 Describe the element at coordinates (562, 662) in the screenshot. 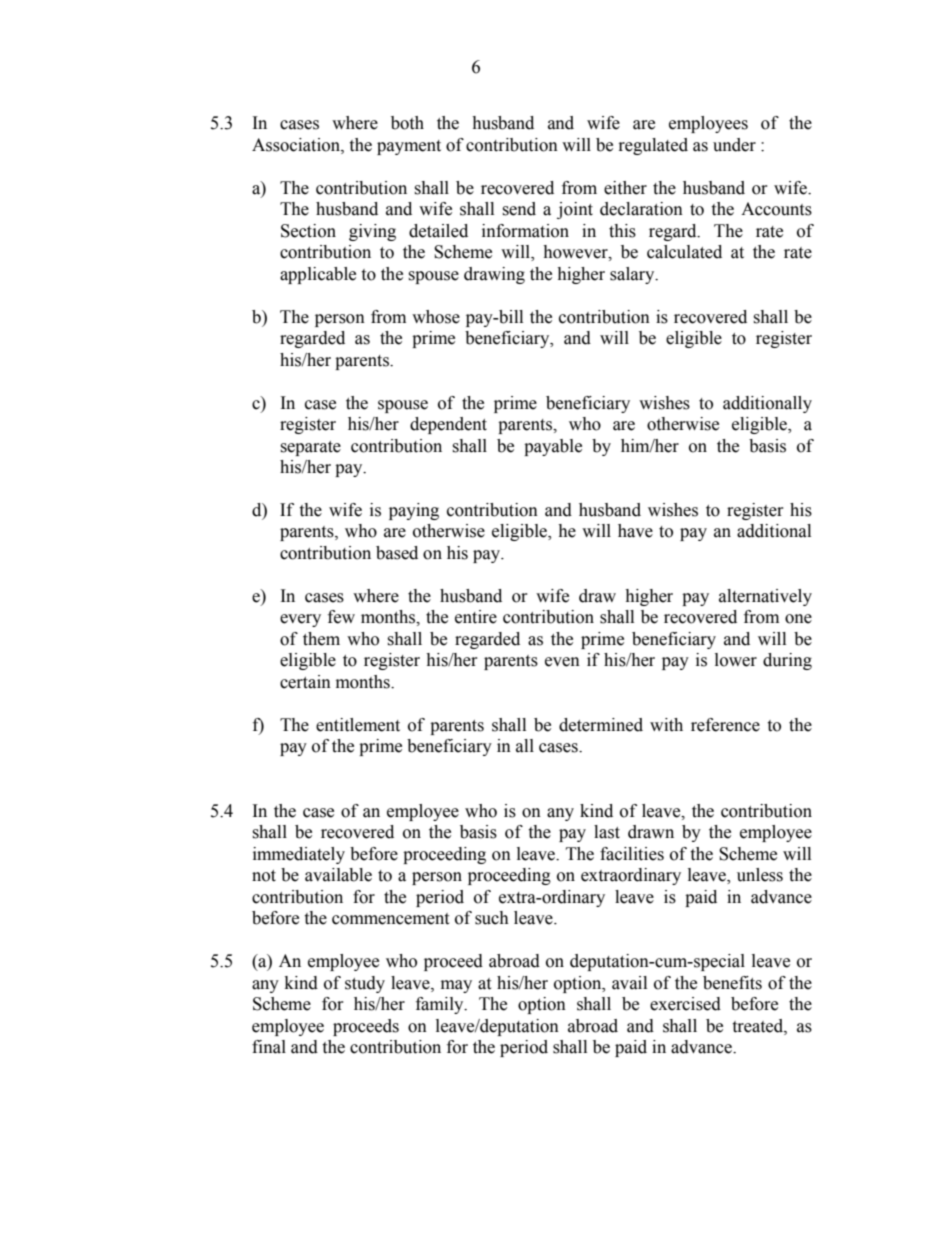

I see `even` at that location.
